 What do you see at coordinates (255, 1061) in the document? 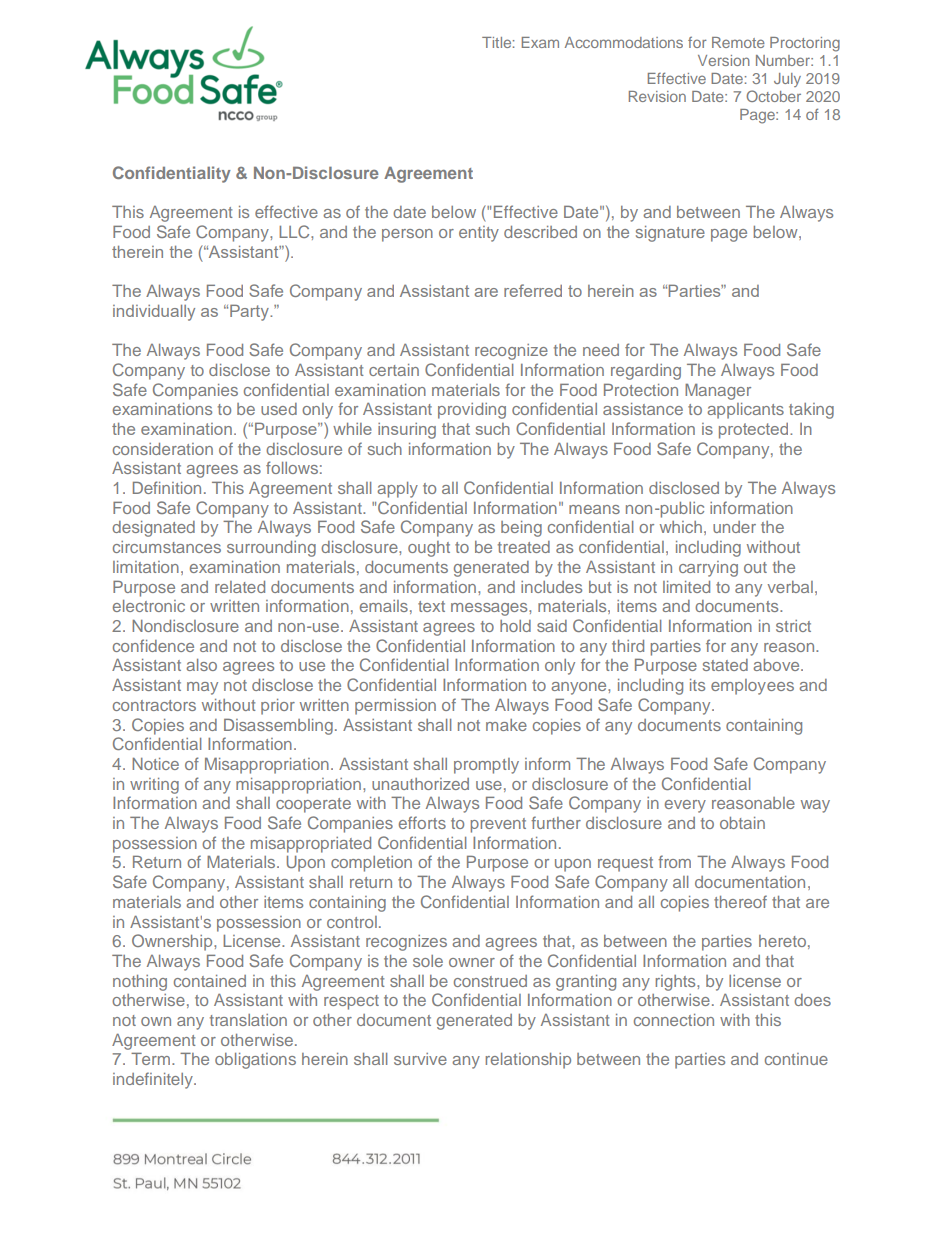
I see `obligations` at bounding box center [255, 1061].
